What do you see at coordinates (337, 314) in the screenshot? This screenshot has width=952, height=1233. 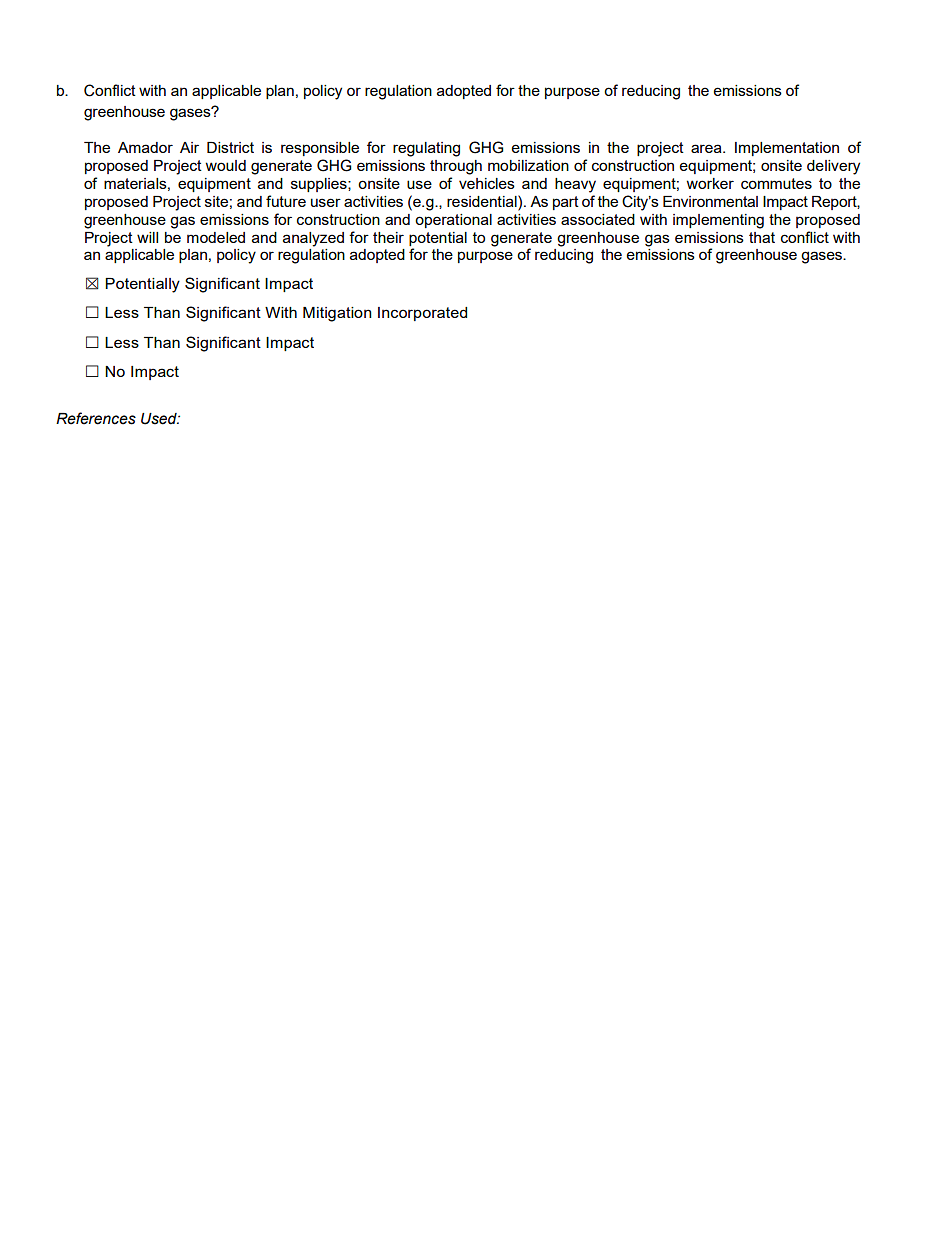 I see `Mitigation` at bounding box center [337, 314].
